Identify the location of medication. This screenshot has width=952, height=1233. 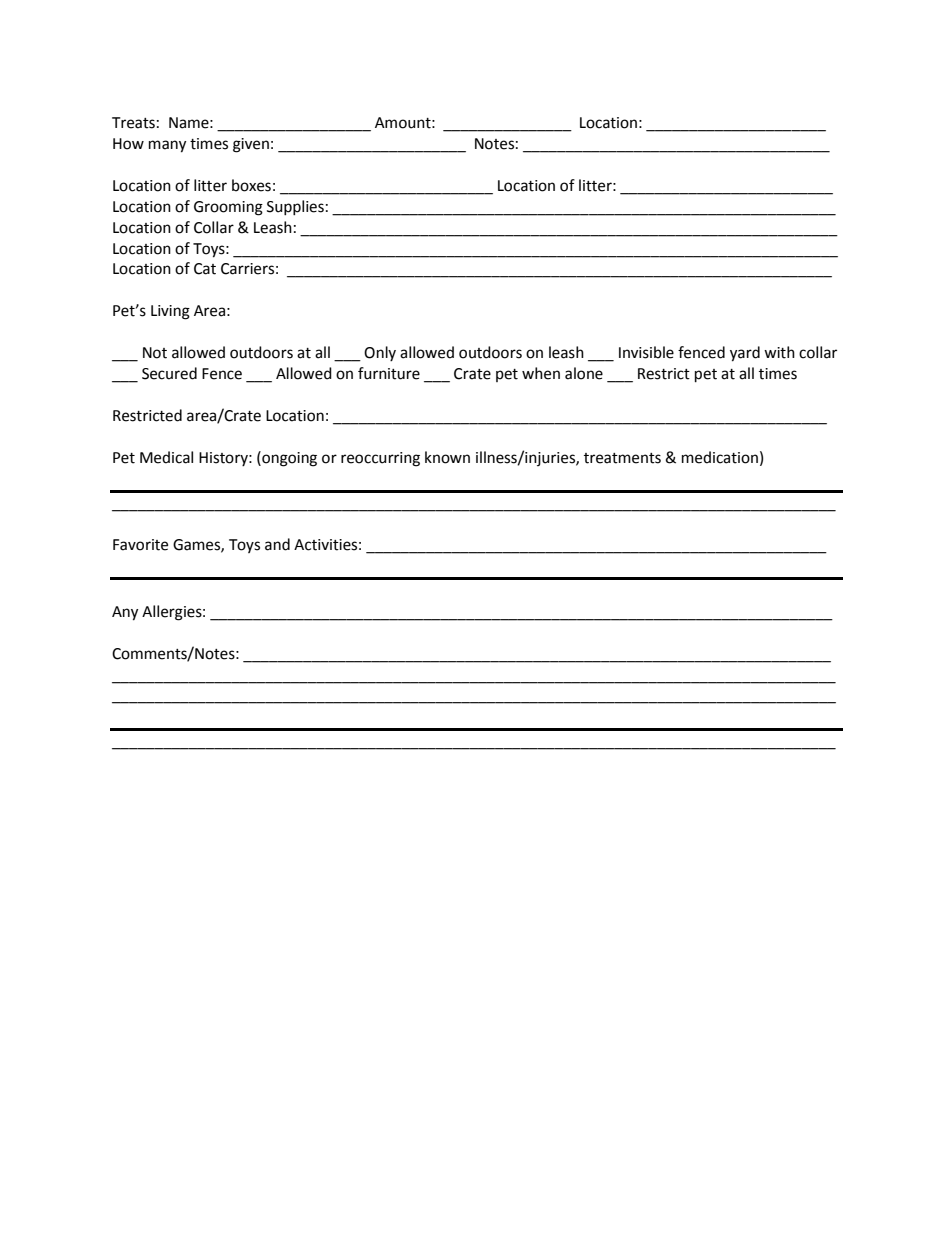
(720, 457).
